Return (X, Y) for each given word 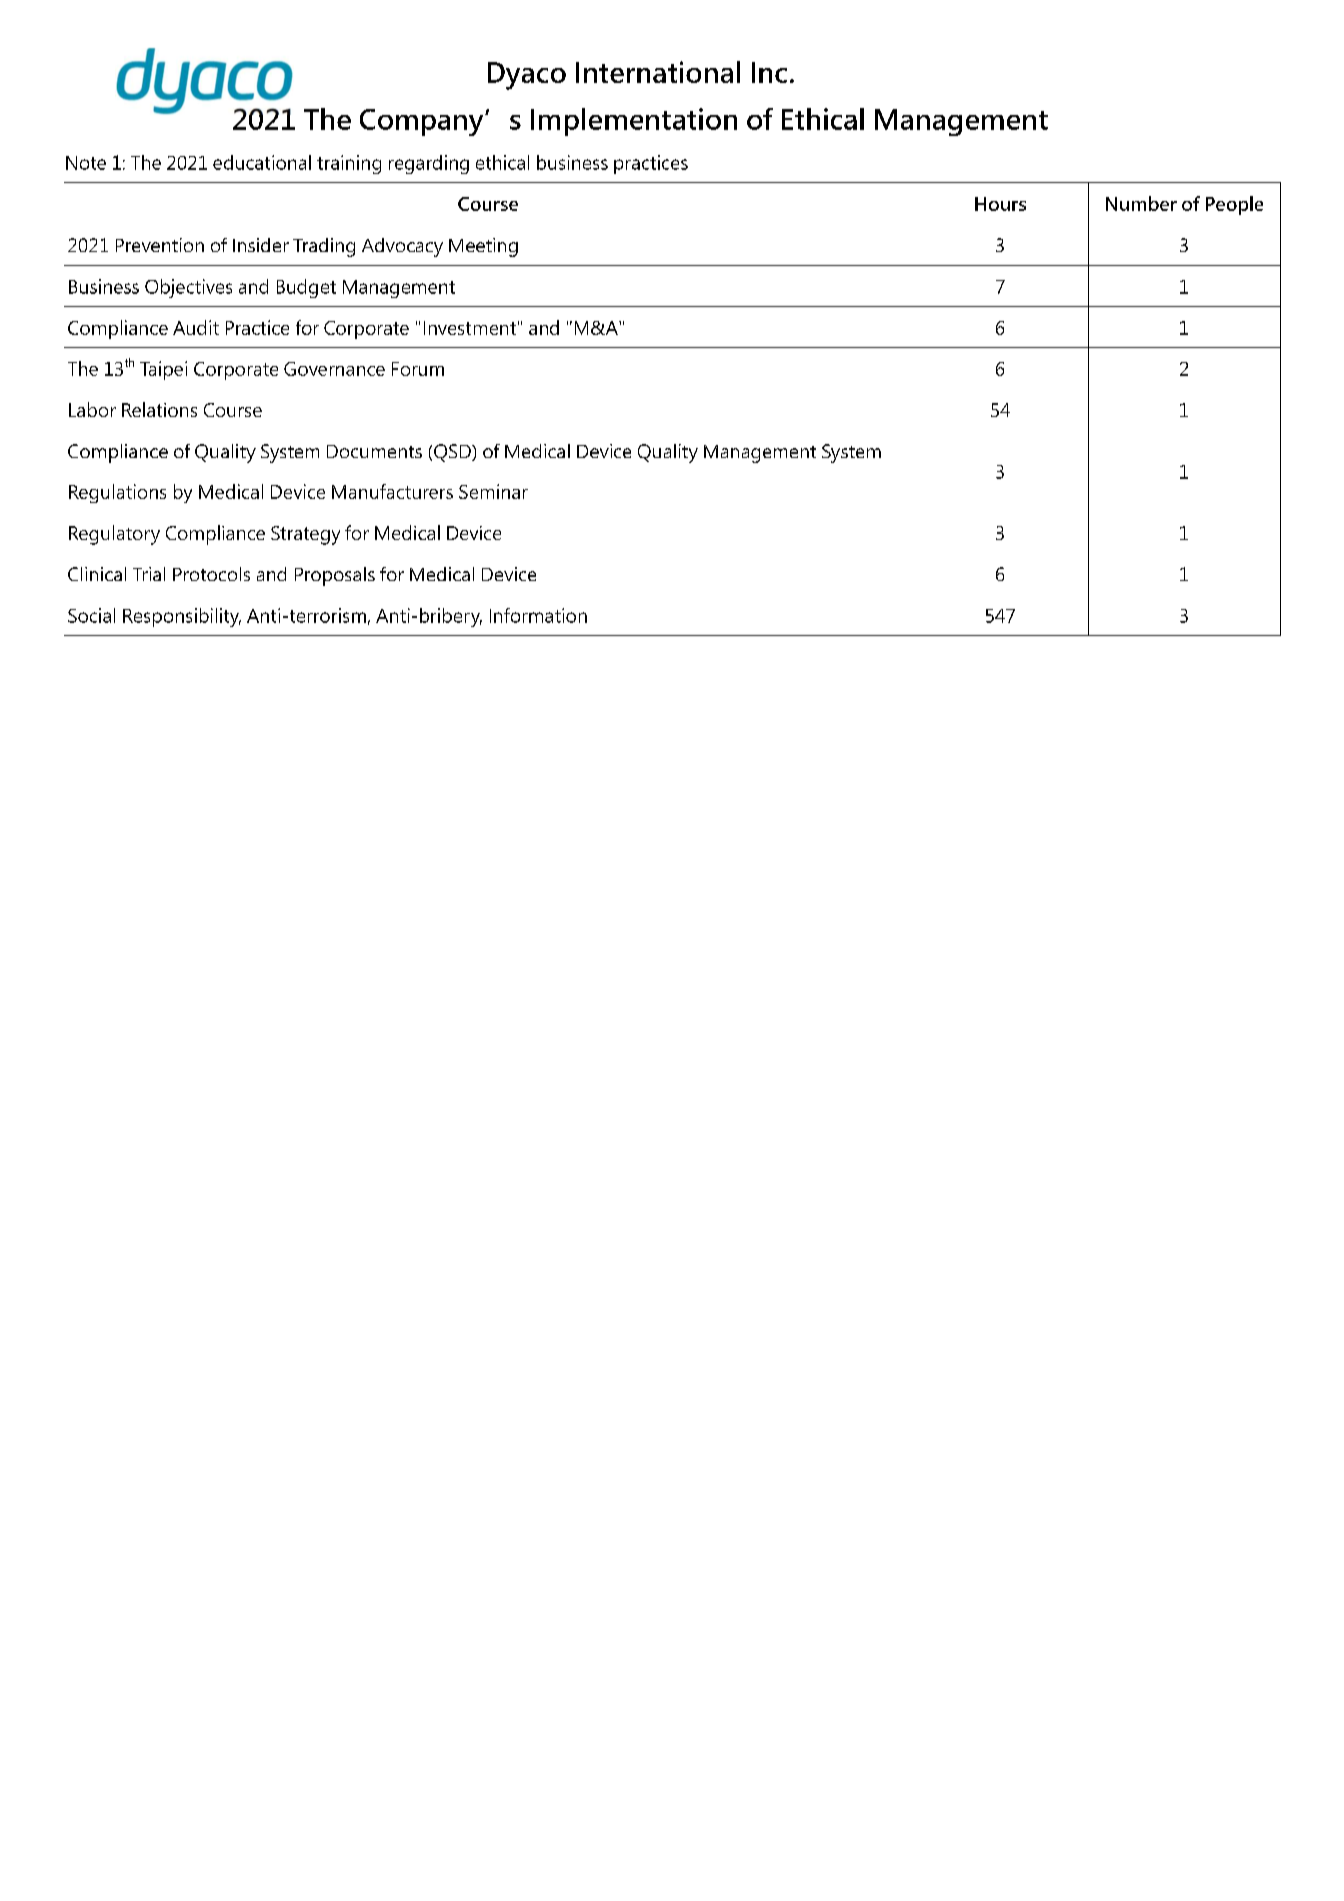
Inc (769, 72)
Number (1141, 203)
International (658, 72)
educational (262, 162)
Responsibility (182, 617)
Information (538, 615)
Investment (470, 328)
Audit (196, 327)
